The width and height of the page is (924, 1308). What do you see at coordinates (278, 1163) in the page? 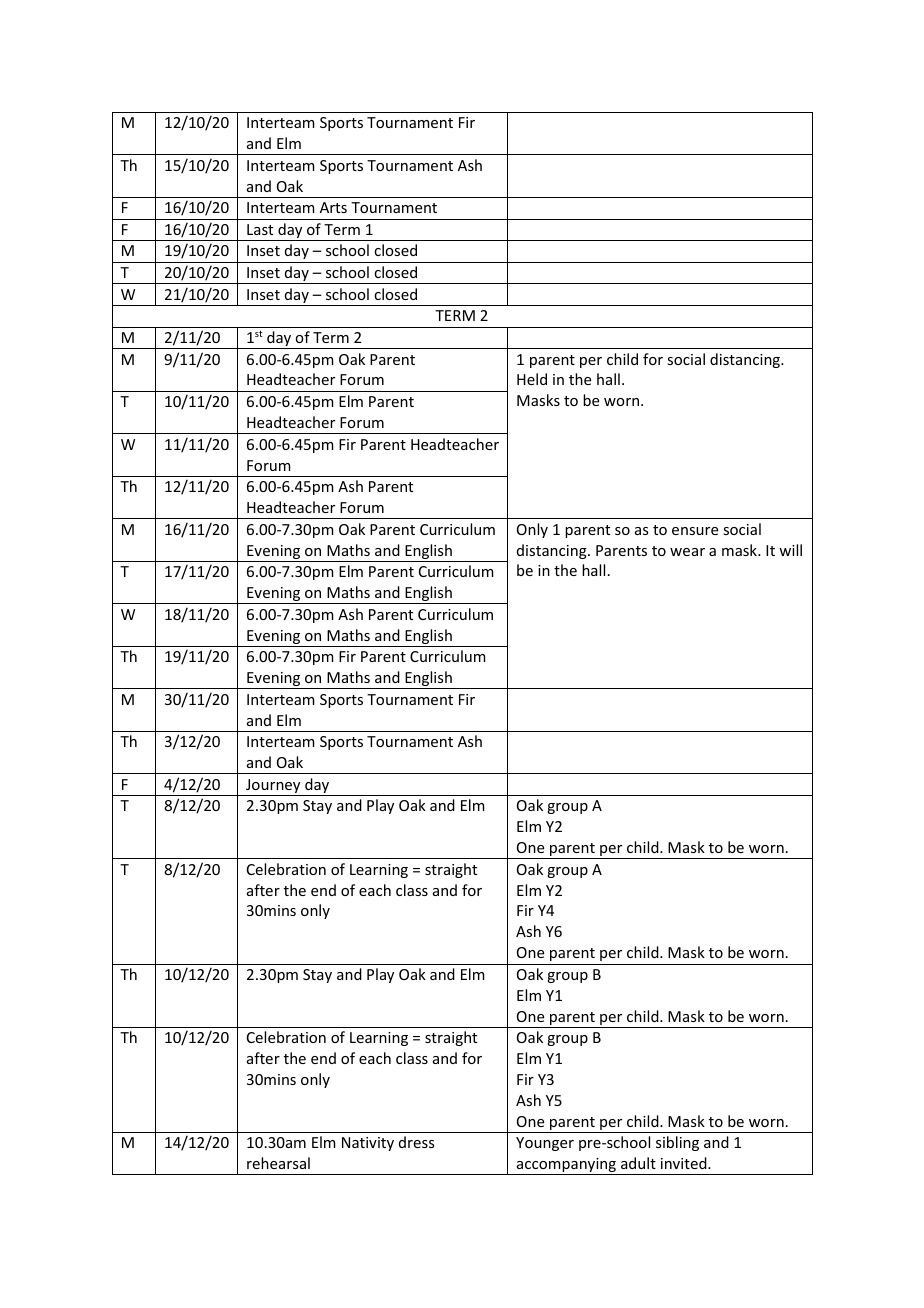
I see `rehearsal` at bounding box center [278, 1163].
